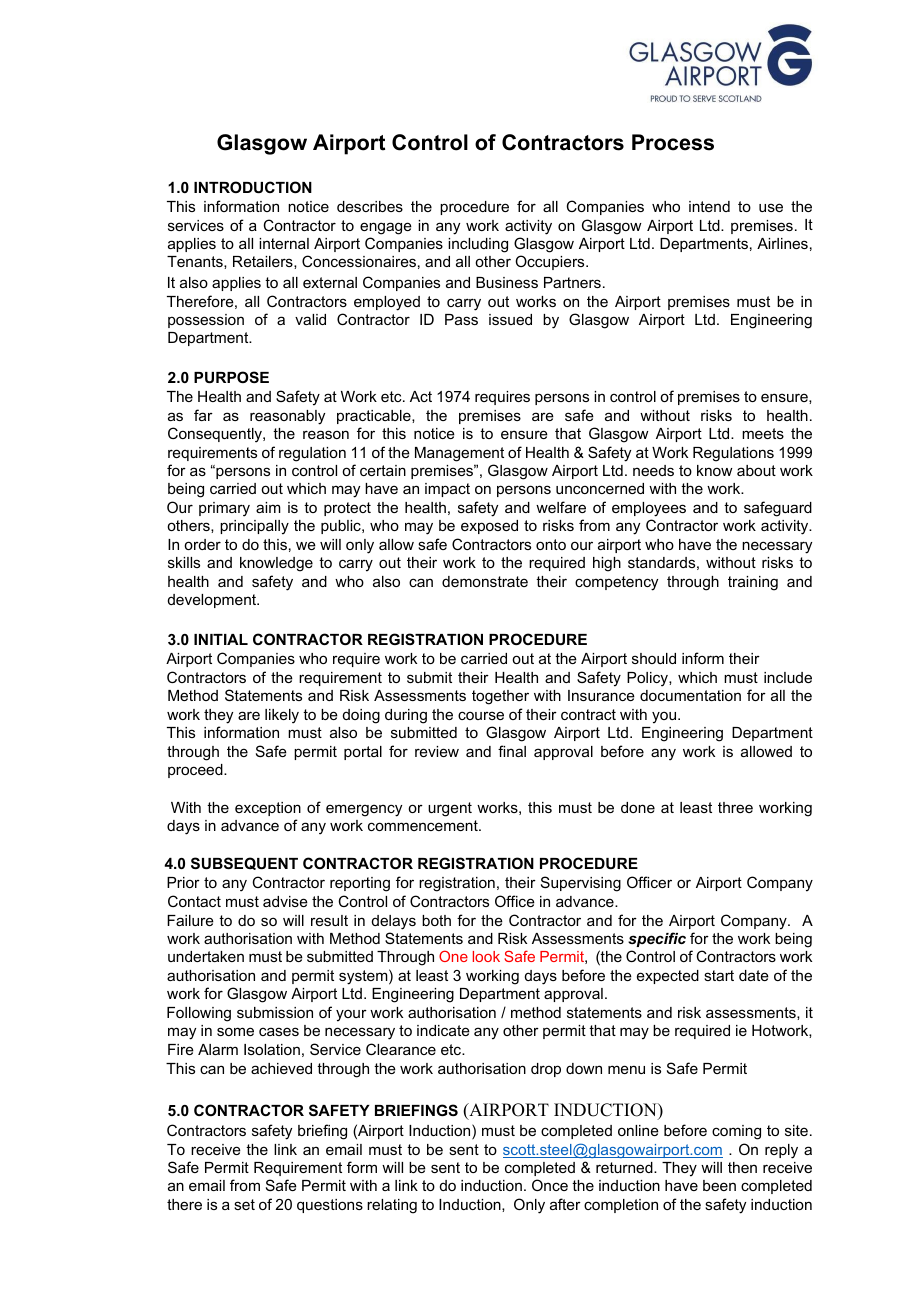  What do you see at coordinates (221, 639) in the document?
I see `INITIAL` at bounding box center [221, 639].
